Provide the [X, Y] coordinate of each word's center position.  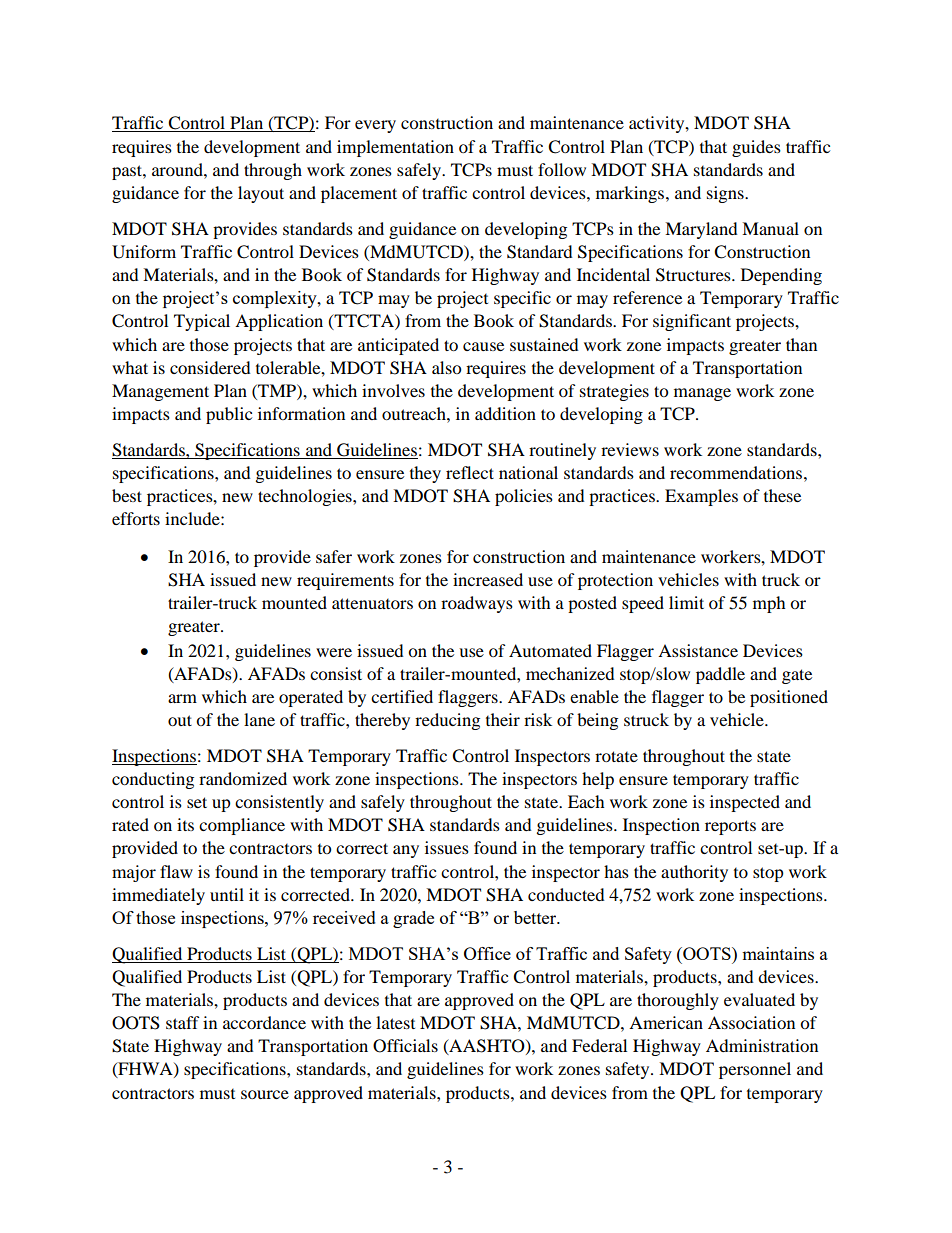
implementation [395, 148]
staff [183, 1022]
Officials [405, 1046]
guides [756, 148]
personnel [755, 1070]
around [178, 169]
